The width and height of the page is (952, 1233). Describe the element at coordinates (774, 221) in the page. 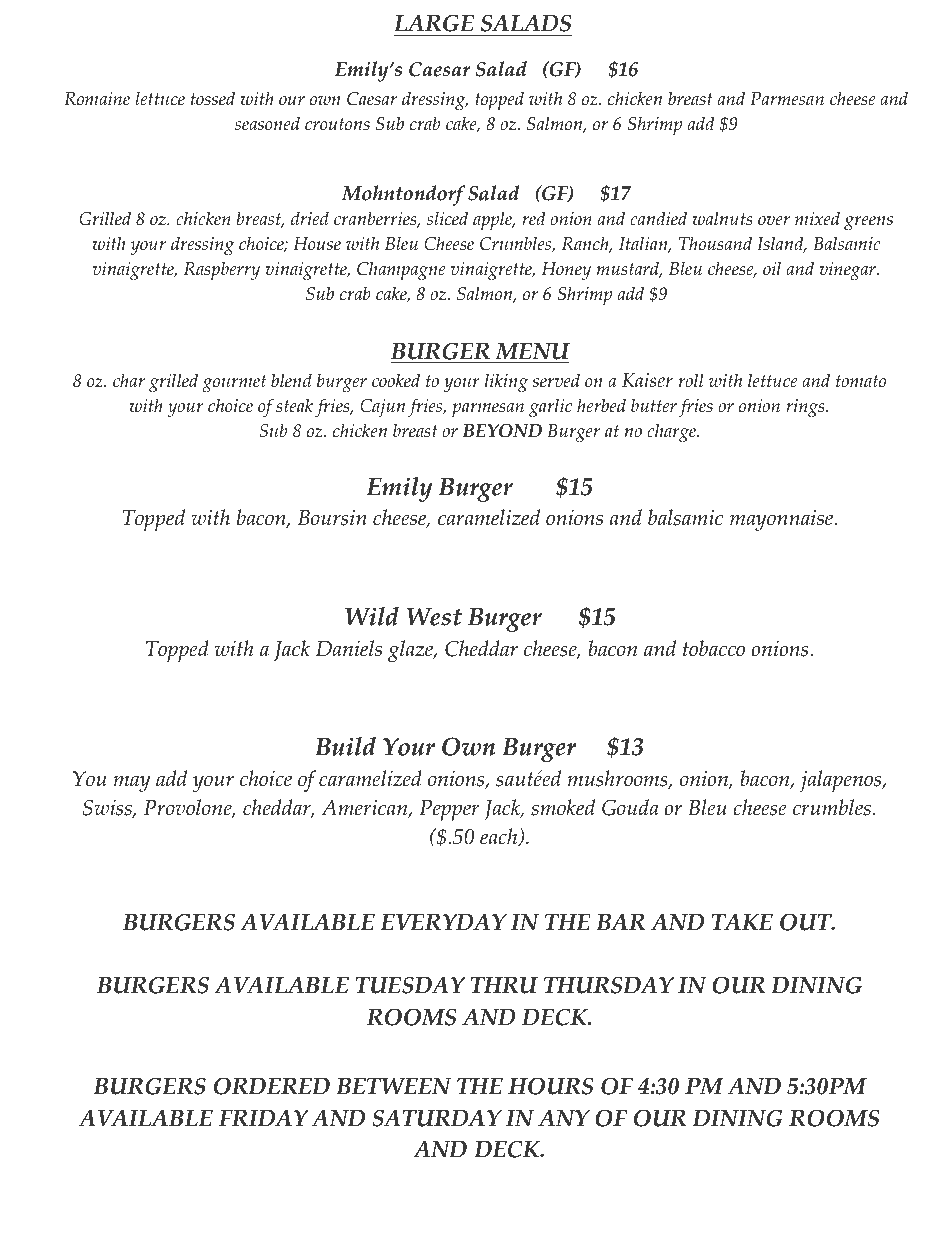

I see `over` at that location.
